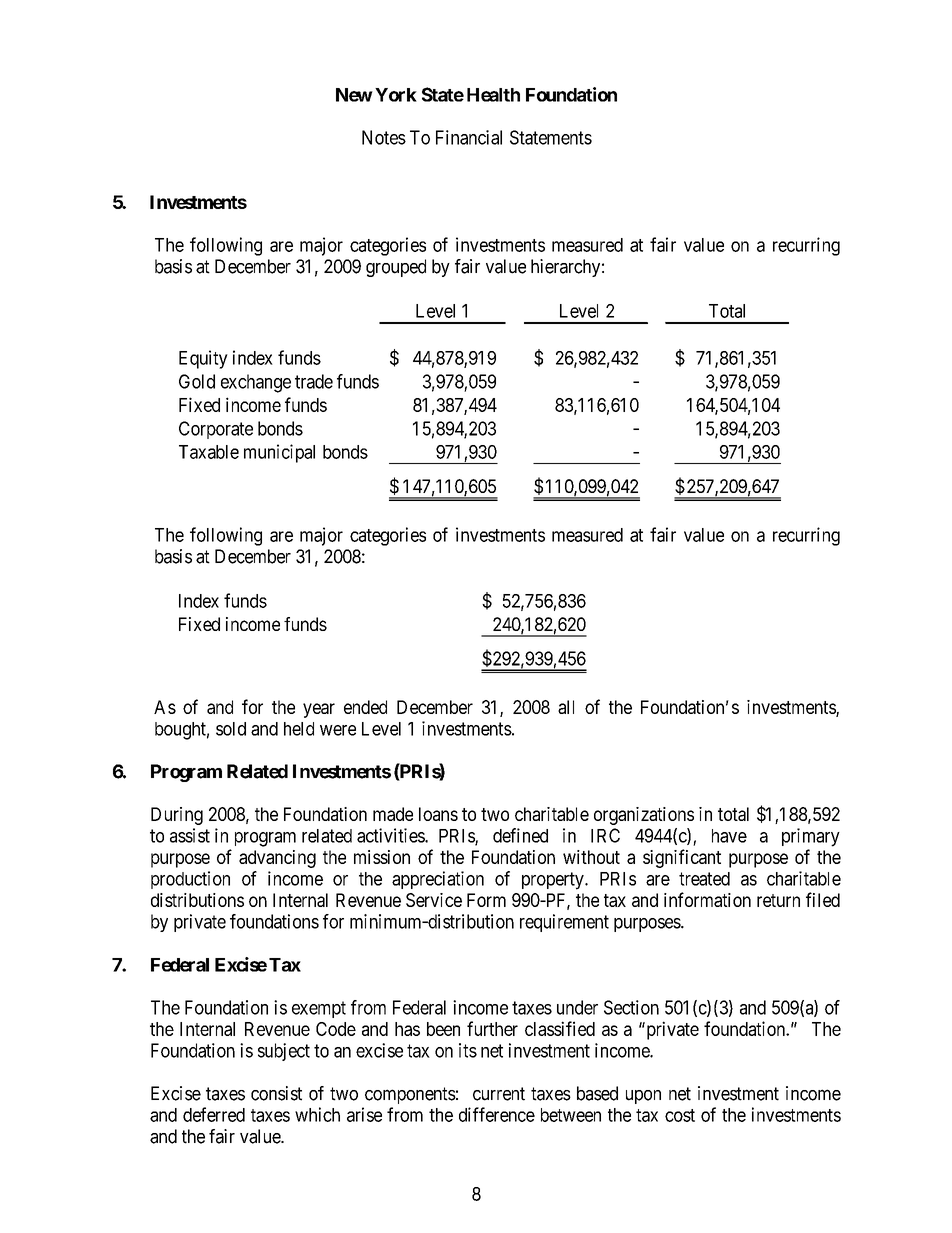 This screenshot has height=1233, width=952. I want to click on year, so click(319, 710).
